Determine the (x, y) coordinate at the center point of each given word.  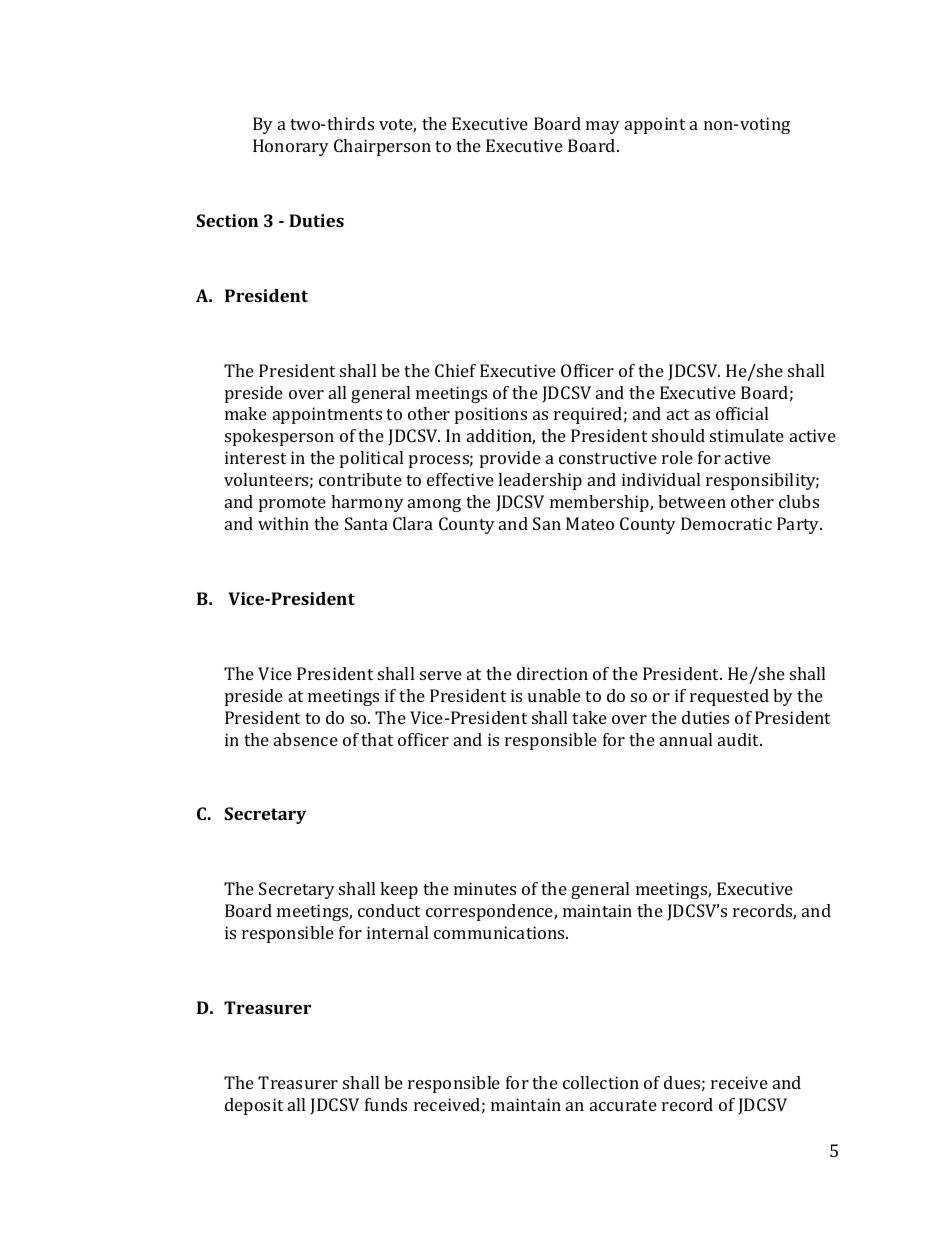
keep (399, 890)
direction (552, 673)
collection (601, 1082)
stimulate (747, 435)
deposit (254, 1106)
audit (740, 739)
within (283, 523)
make (246, 413)
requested (729, 697)
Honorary (291, 147)
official (742, 413)
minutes (485, 888)
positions (491, 415)
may (603, 127)
